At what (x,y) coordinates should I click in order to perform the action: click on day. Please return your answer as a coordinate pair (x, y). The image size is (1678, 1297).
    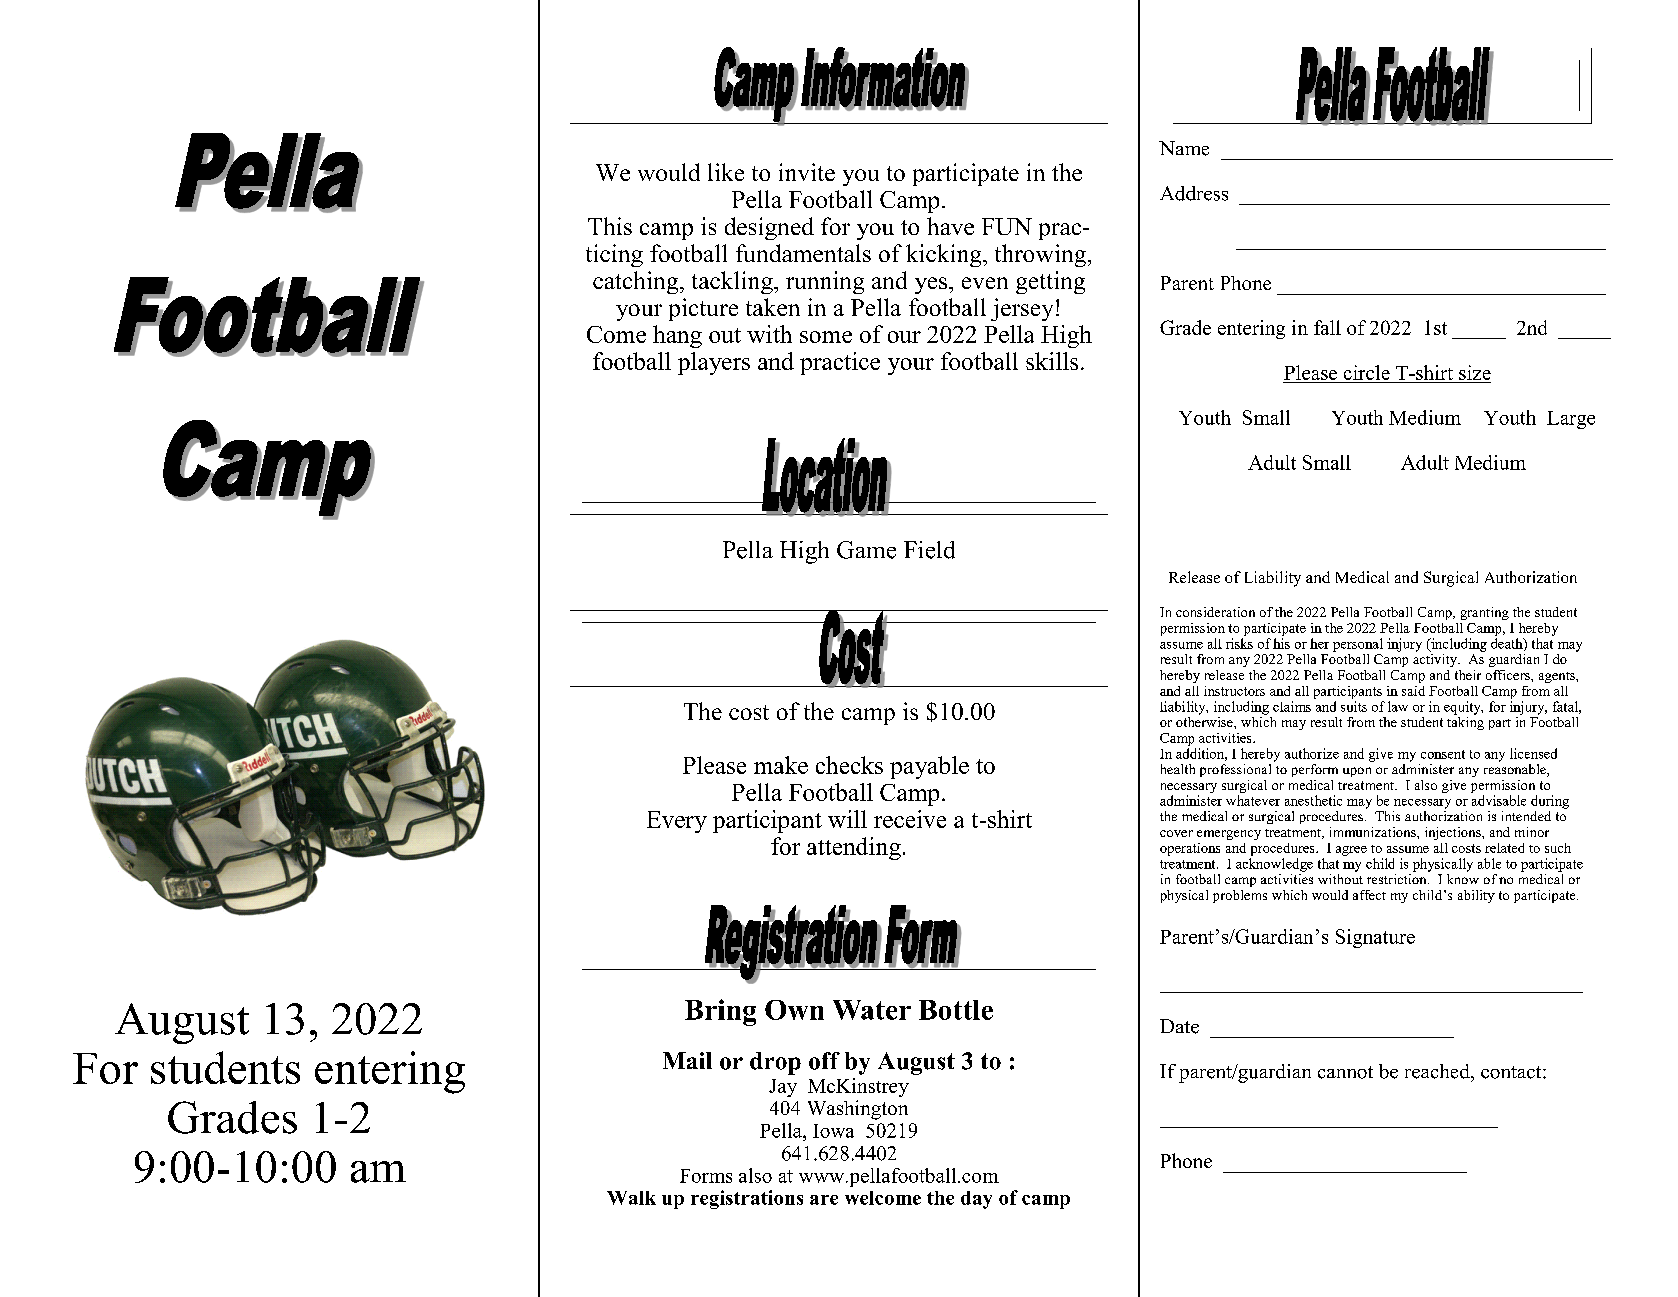
    Looking at the image, I should click on (976, 1200).
